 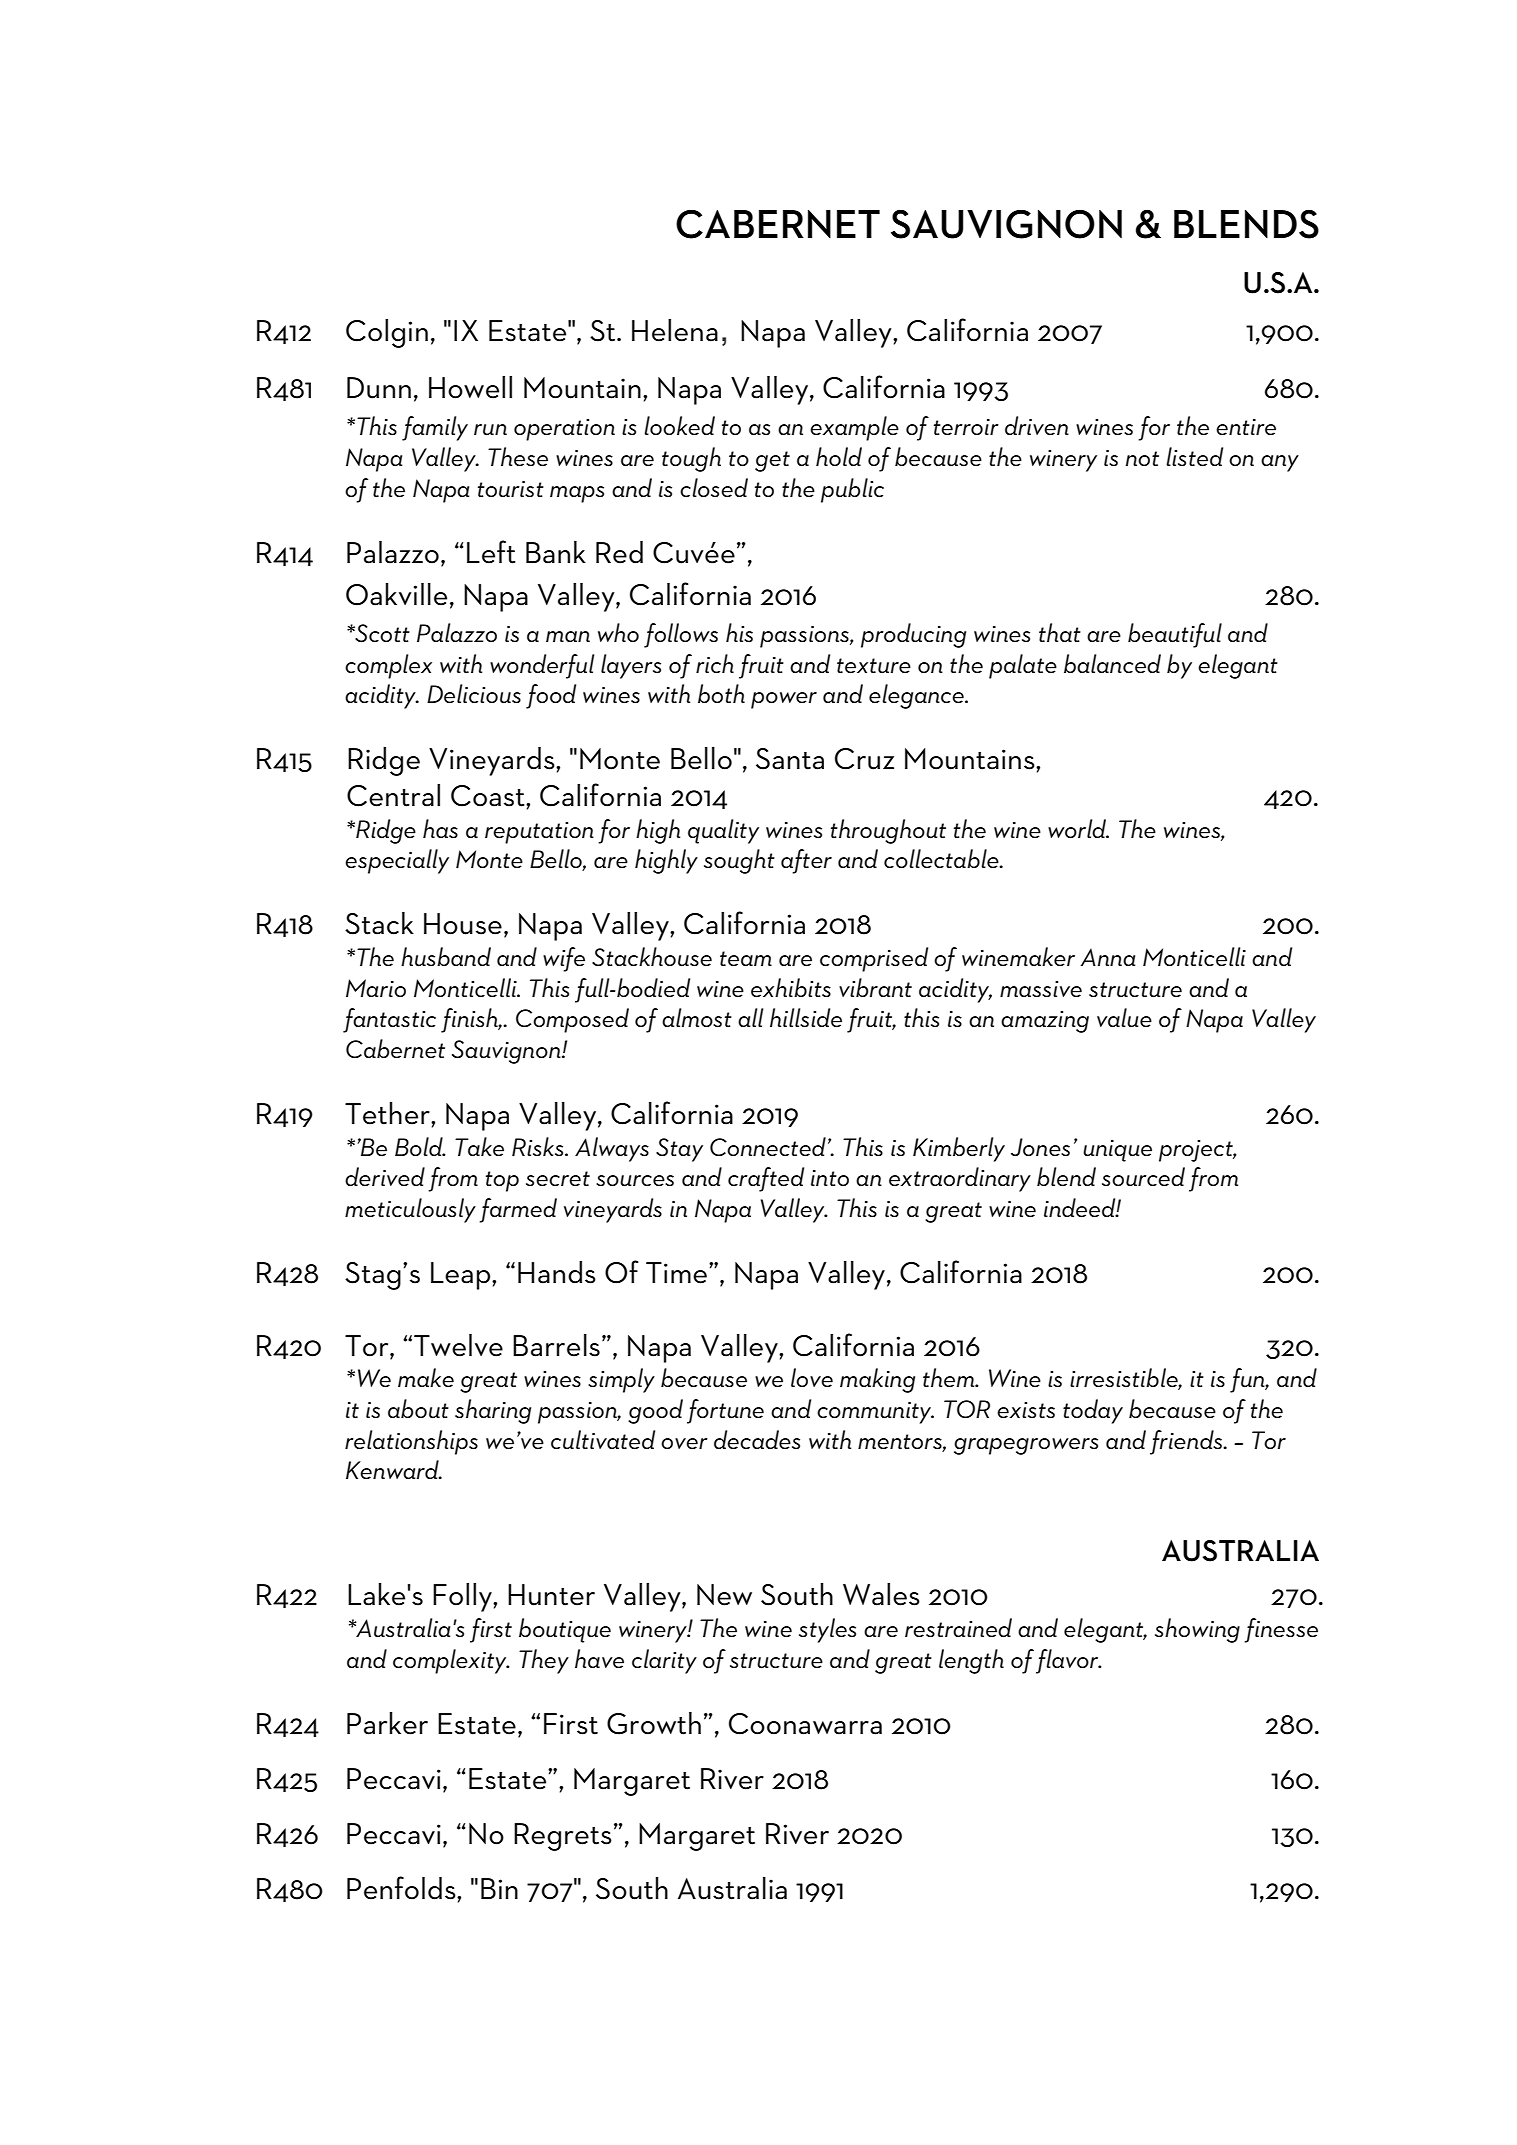 I want to click on love, so click(x=812, y=1378).
